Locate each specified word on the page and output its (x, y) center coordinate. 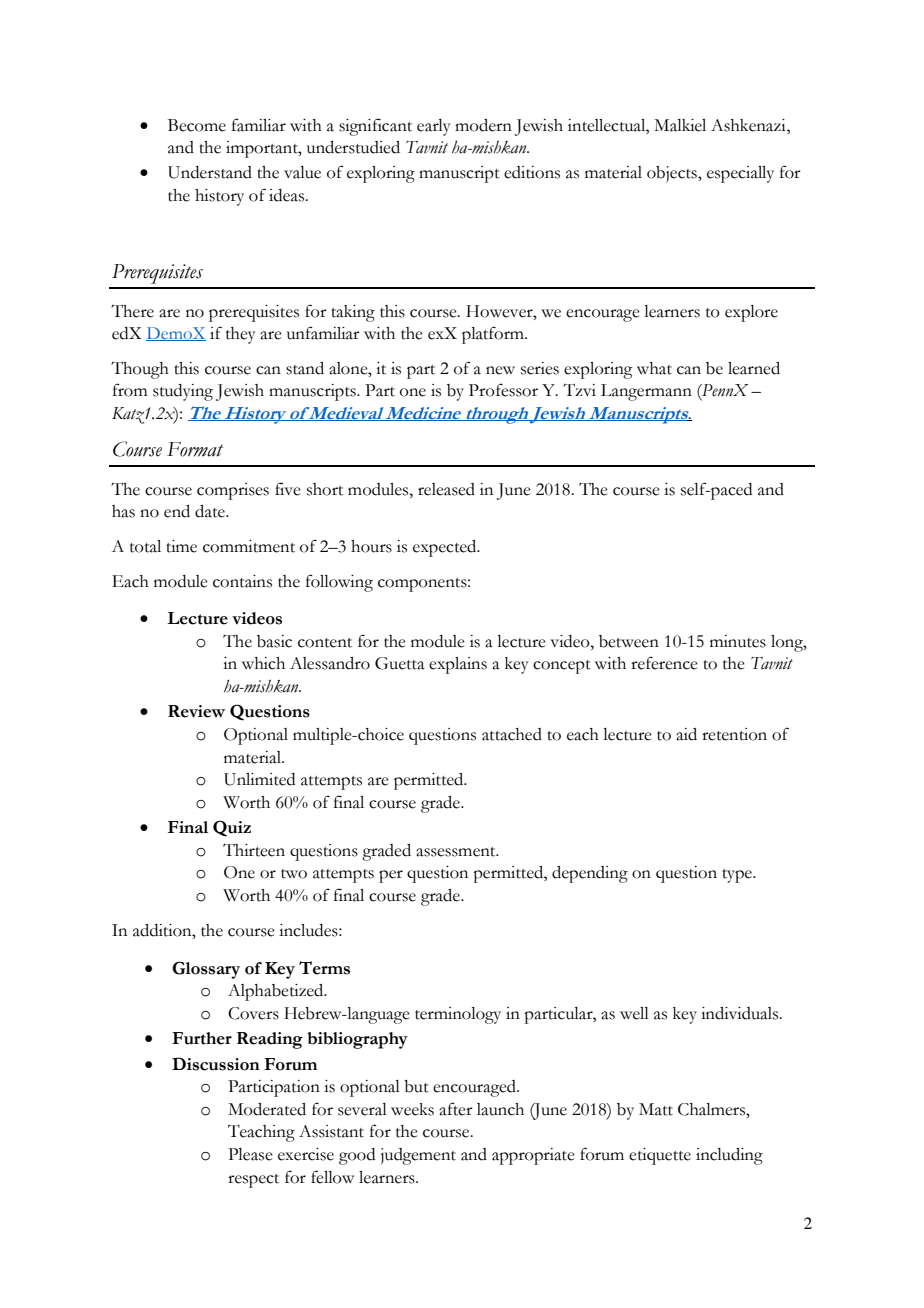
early (434, 127)
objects (673, 174)
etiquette (660, 1156)
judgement (418, 1156)
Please (250, 1154)
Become (197, 125)
